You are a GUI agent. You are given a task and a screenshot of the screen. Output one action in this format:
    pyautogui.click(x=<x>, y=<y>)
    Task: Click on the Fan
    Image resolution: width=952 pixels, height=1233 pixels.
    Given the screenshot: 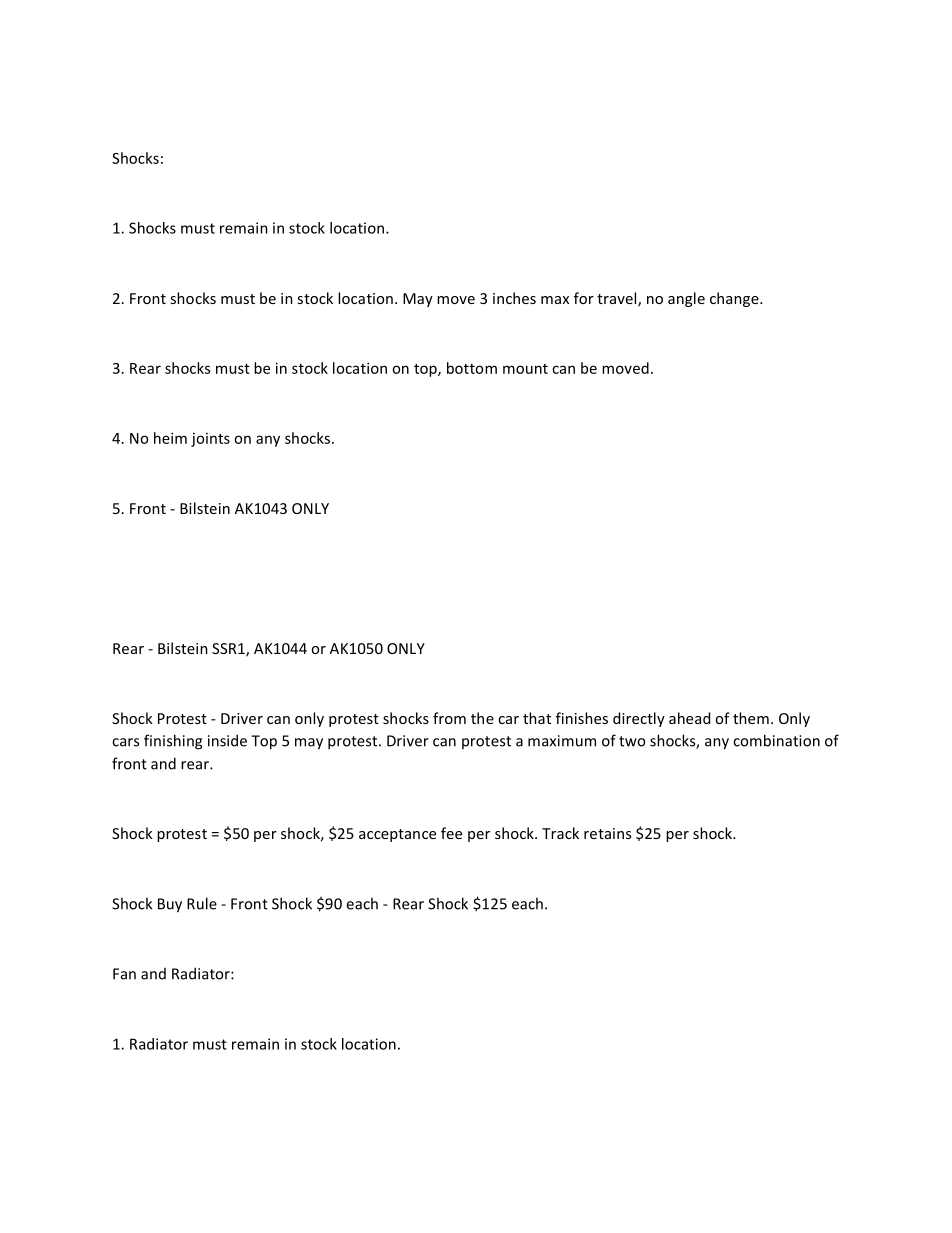 What is the action you would take?
    pyautogui.click(x=124, y=974)
